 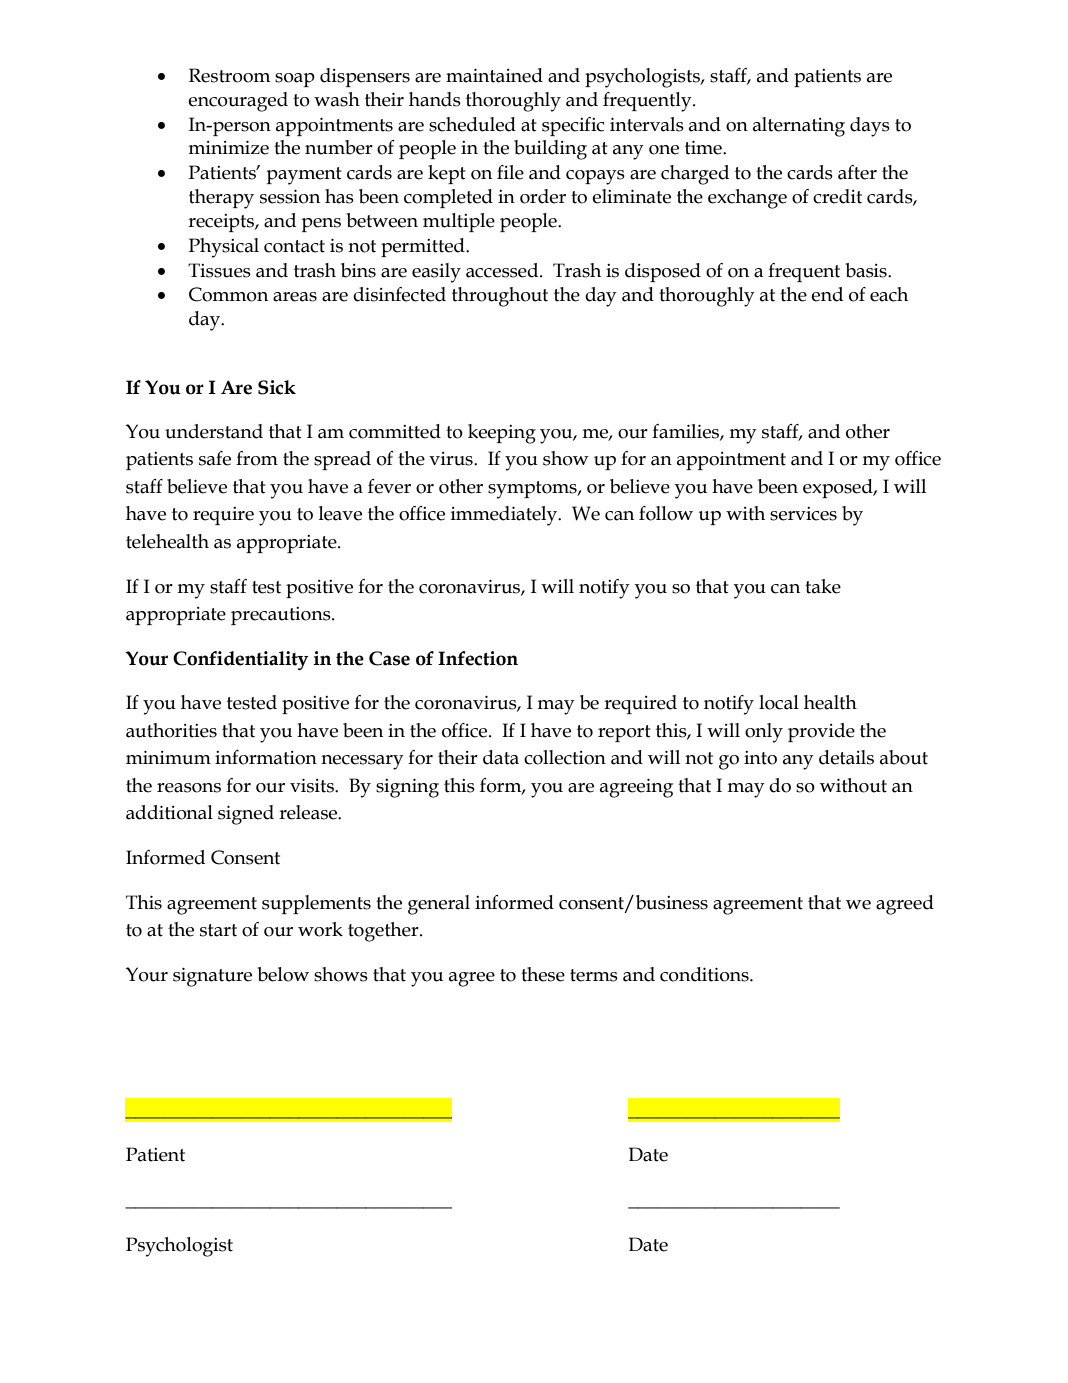 I want to click on below, so click(x=283, y=974).
